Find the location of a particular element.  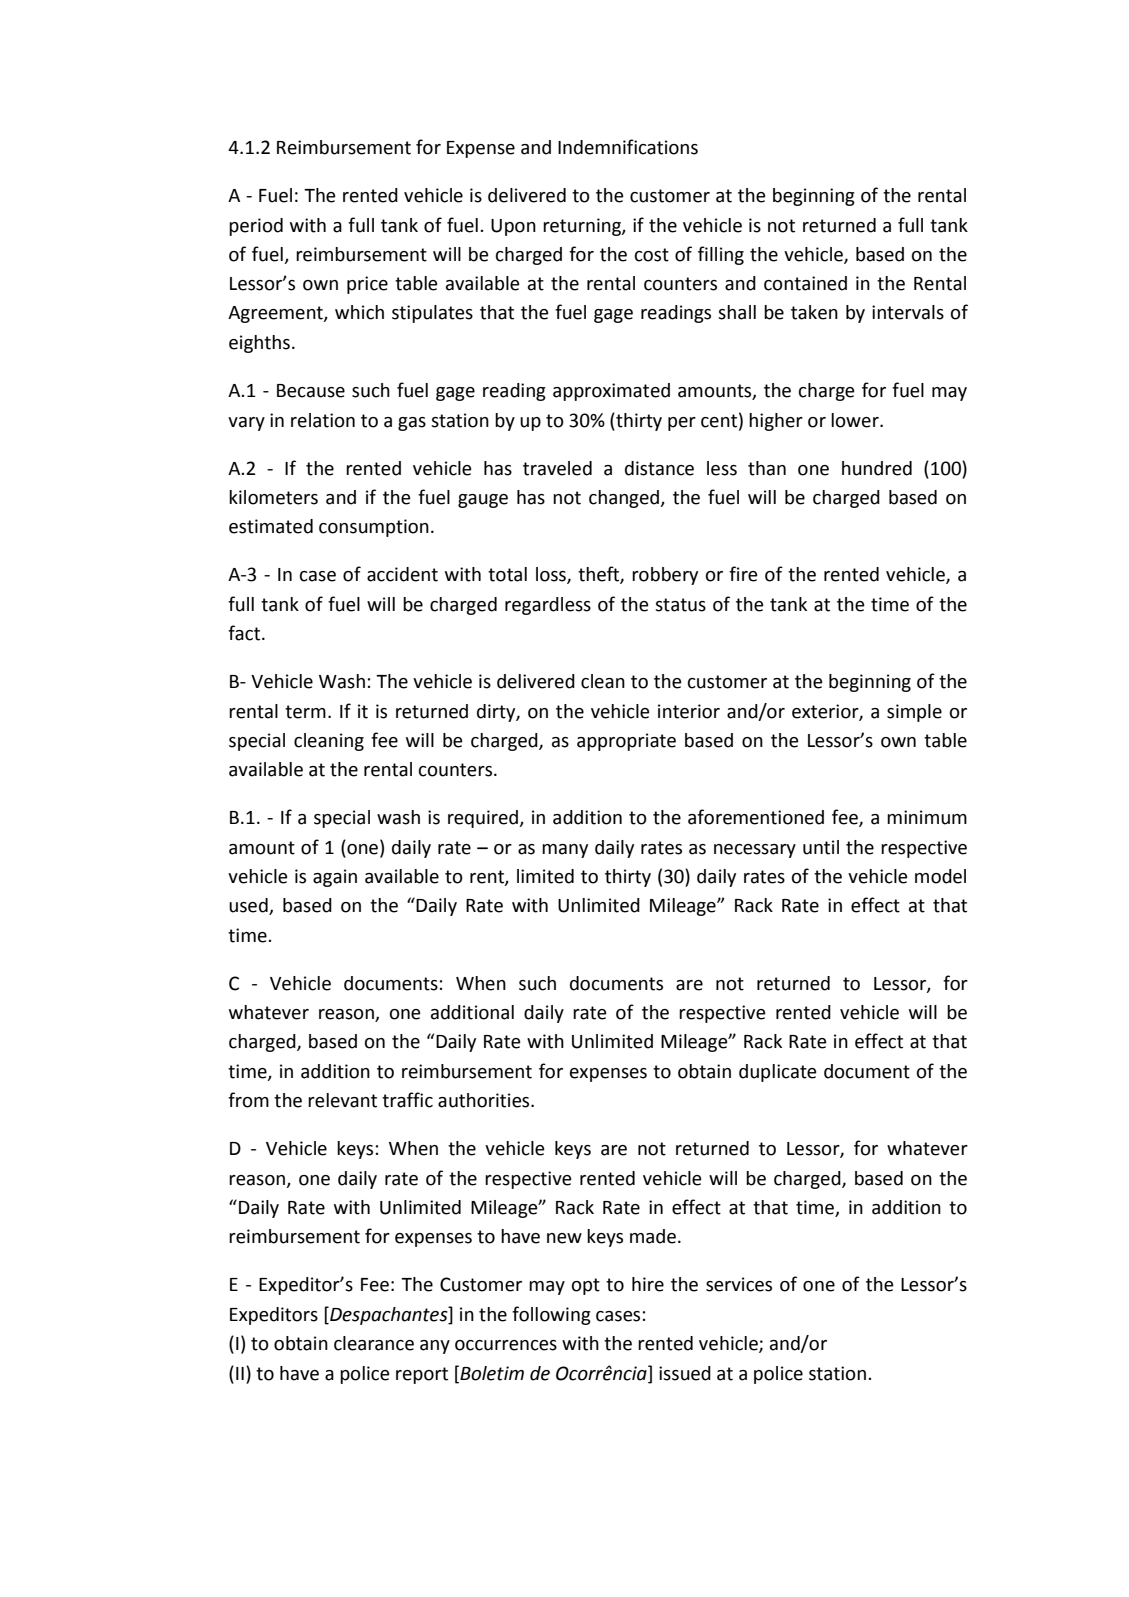

contained is located at coordinates (805, 283).
